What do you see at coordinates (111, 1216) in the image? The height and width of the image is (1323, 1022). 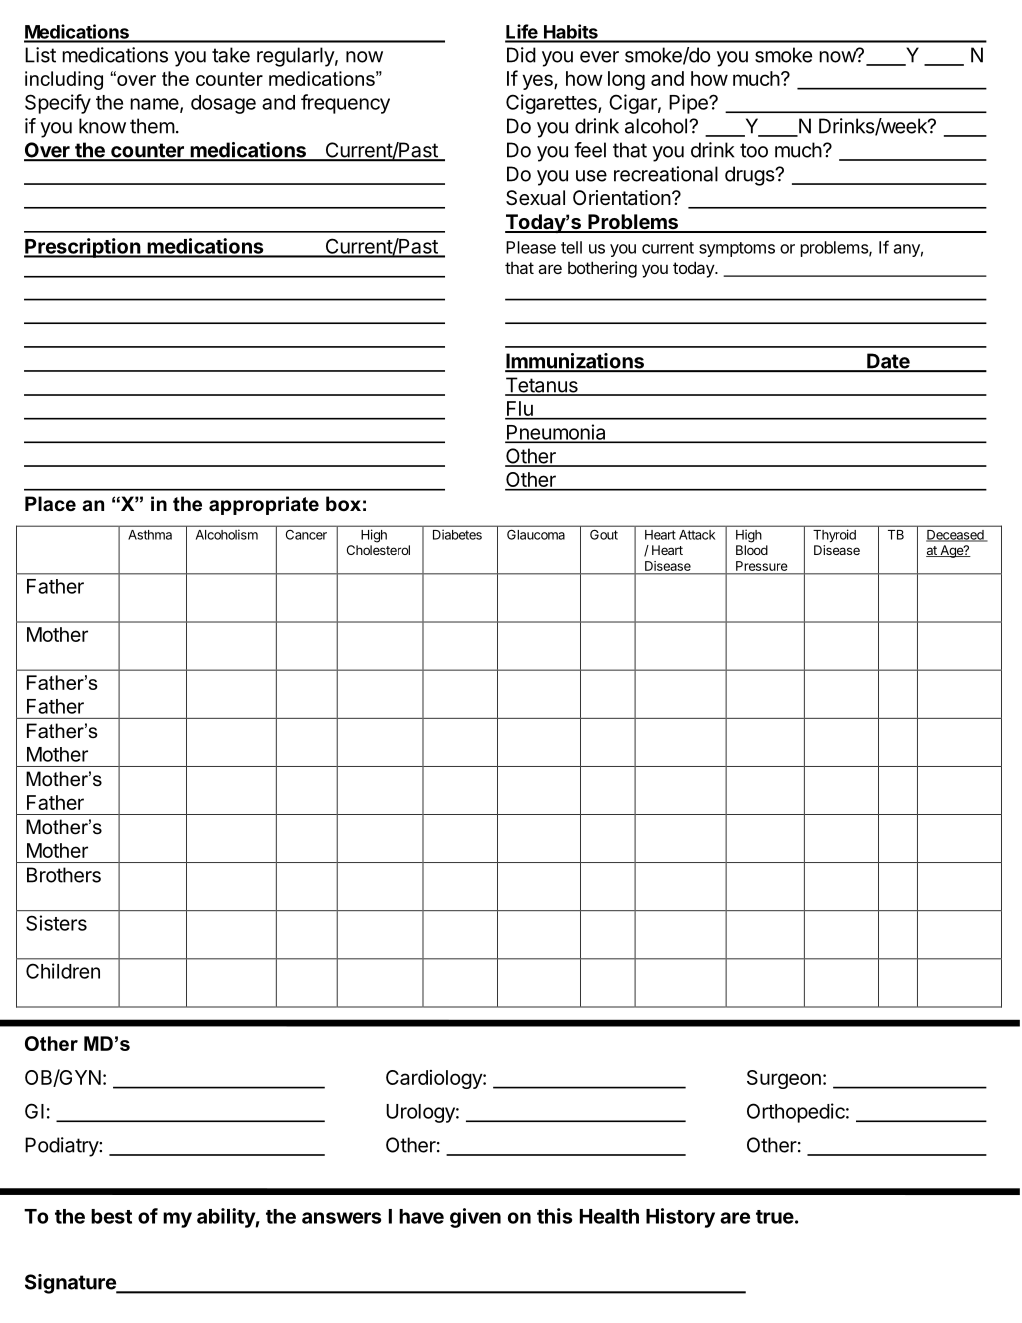 I see `best` at bounding box center [111, 1216].
